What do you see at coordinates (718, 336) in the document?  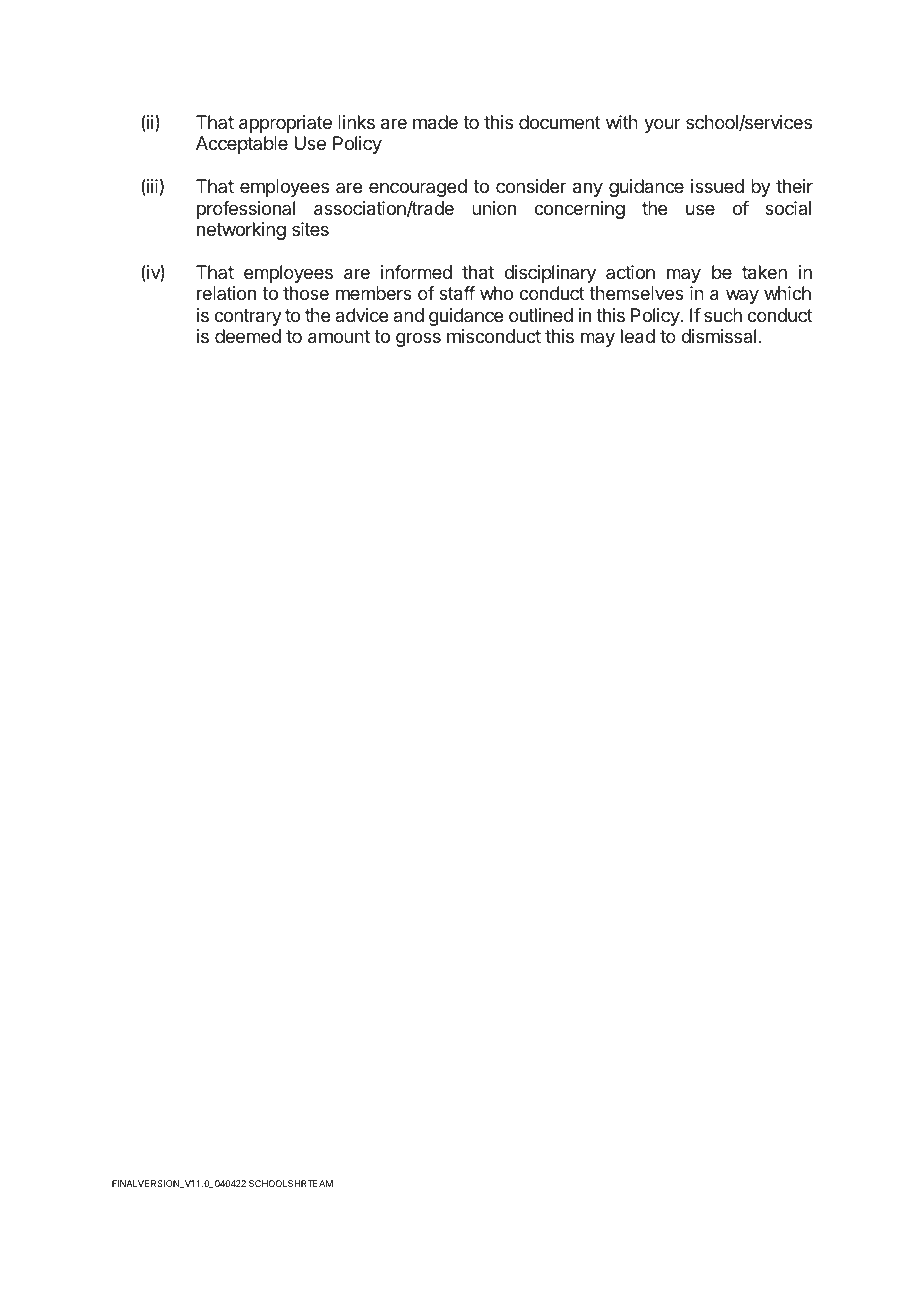 I see `dismissal` at bounding box center [718, 336].
